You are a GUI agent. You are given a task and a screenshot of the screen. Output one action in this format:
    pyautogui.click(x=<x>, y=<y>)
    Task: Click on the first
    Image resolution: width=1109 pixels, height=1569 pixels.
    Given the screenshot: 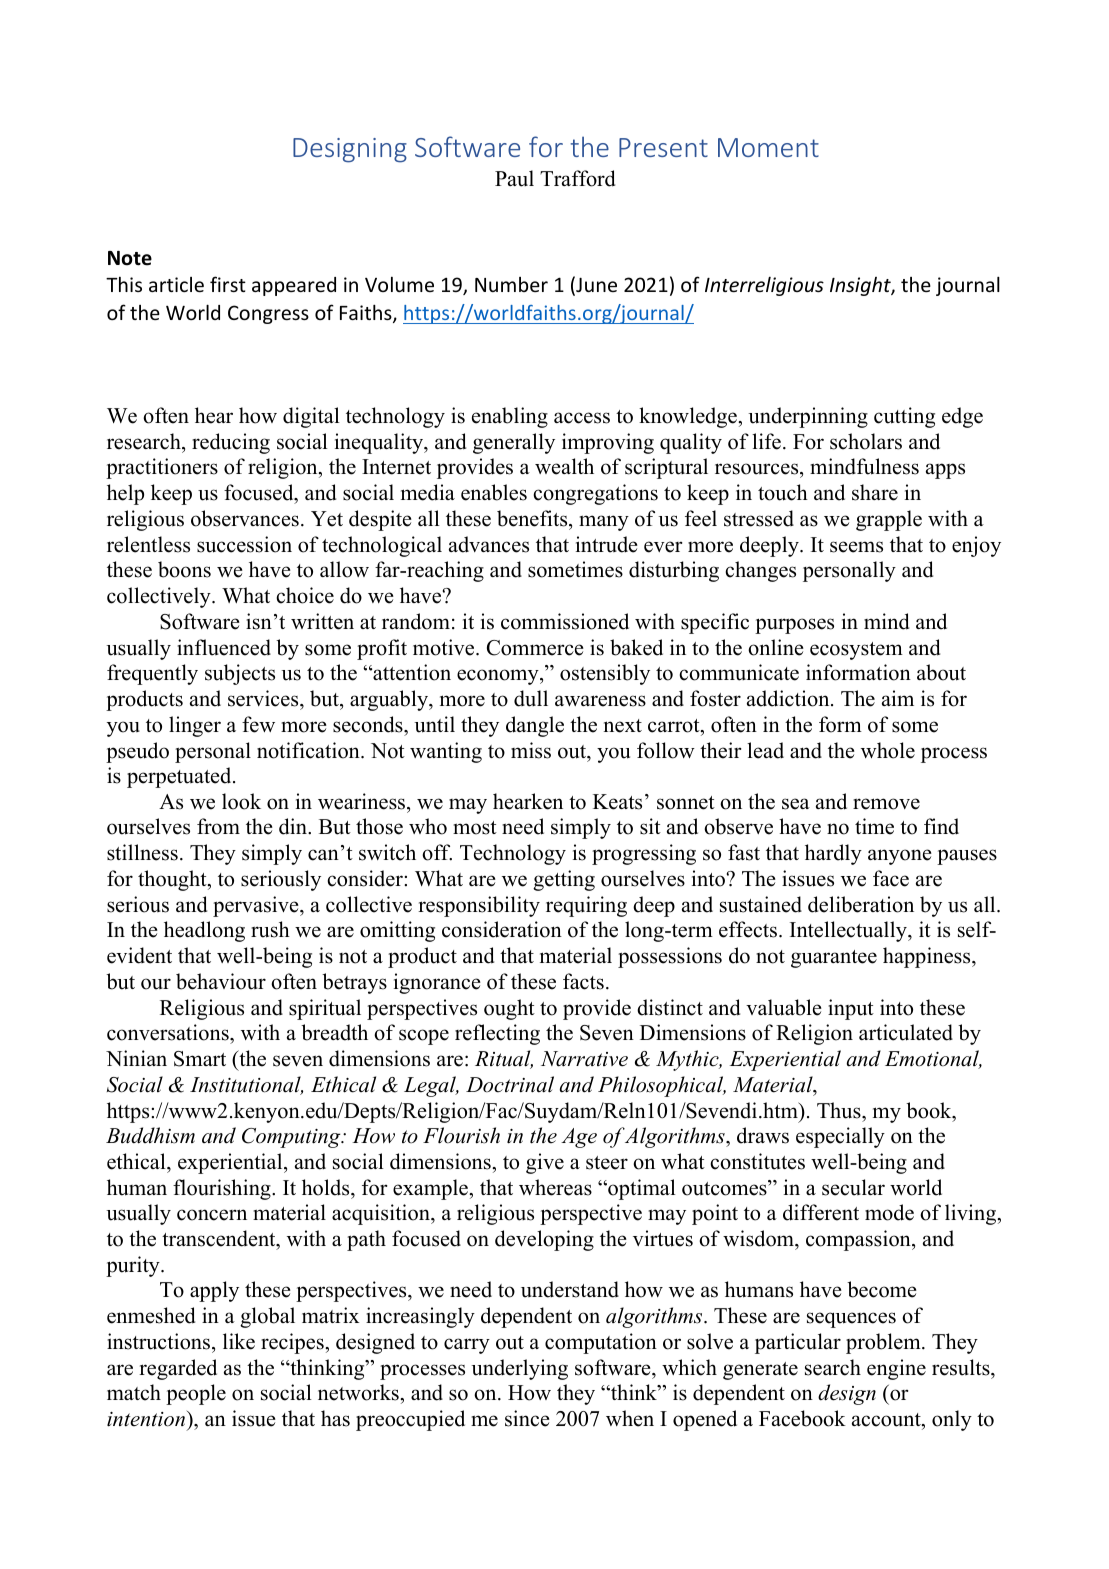 What is the action you would take?
    pyautogui.click(x=228, y=284)
